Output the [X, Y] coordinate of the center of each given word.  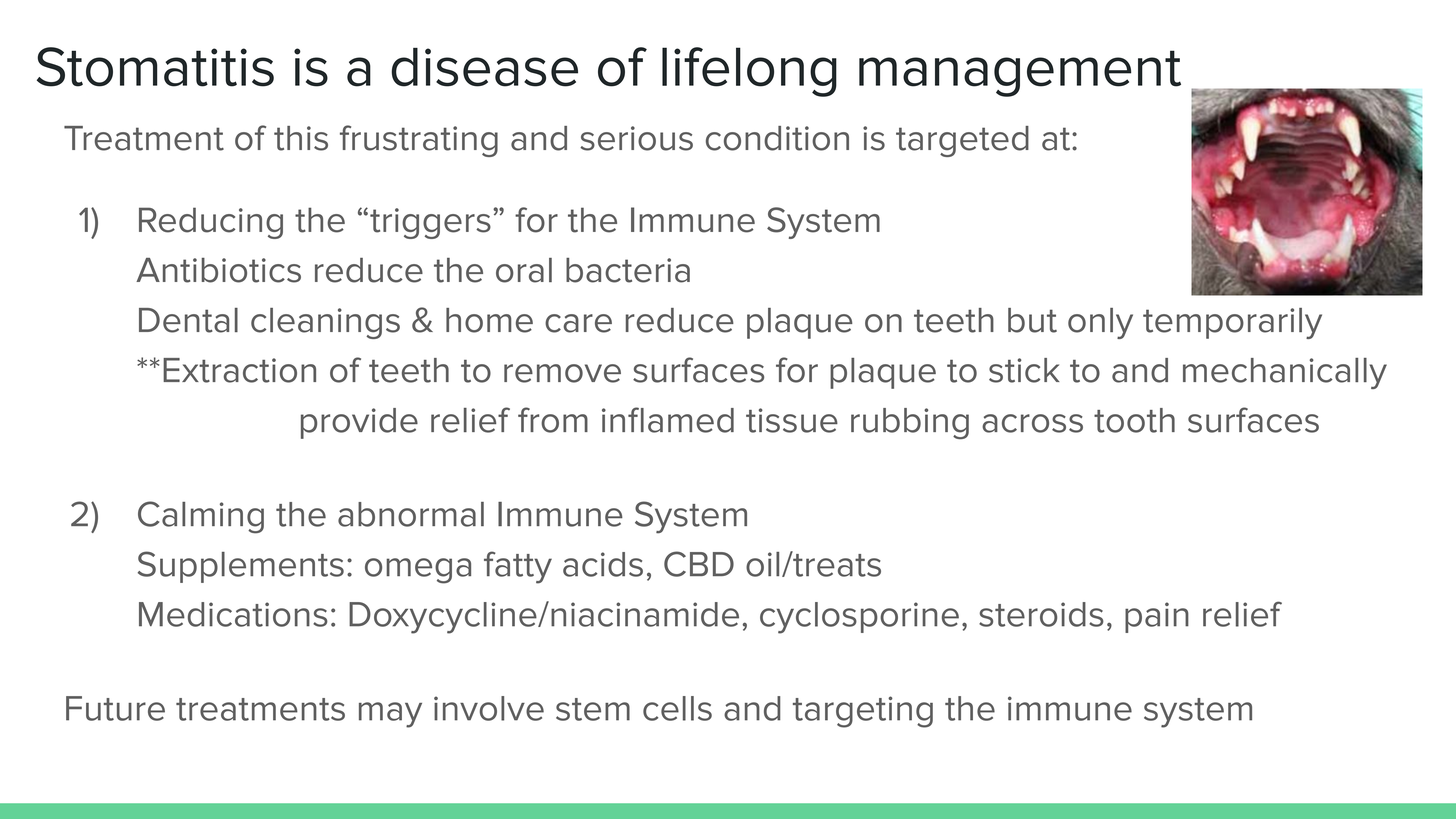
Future [115, 708]
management [1020, 73]
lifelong [749, 72]
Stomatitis [155, 67]
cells [677, 708]
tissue [792, 420]
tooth [1134, 420]
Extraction [239, 370]
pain [1157, 617]
